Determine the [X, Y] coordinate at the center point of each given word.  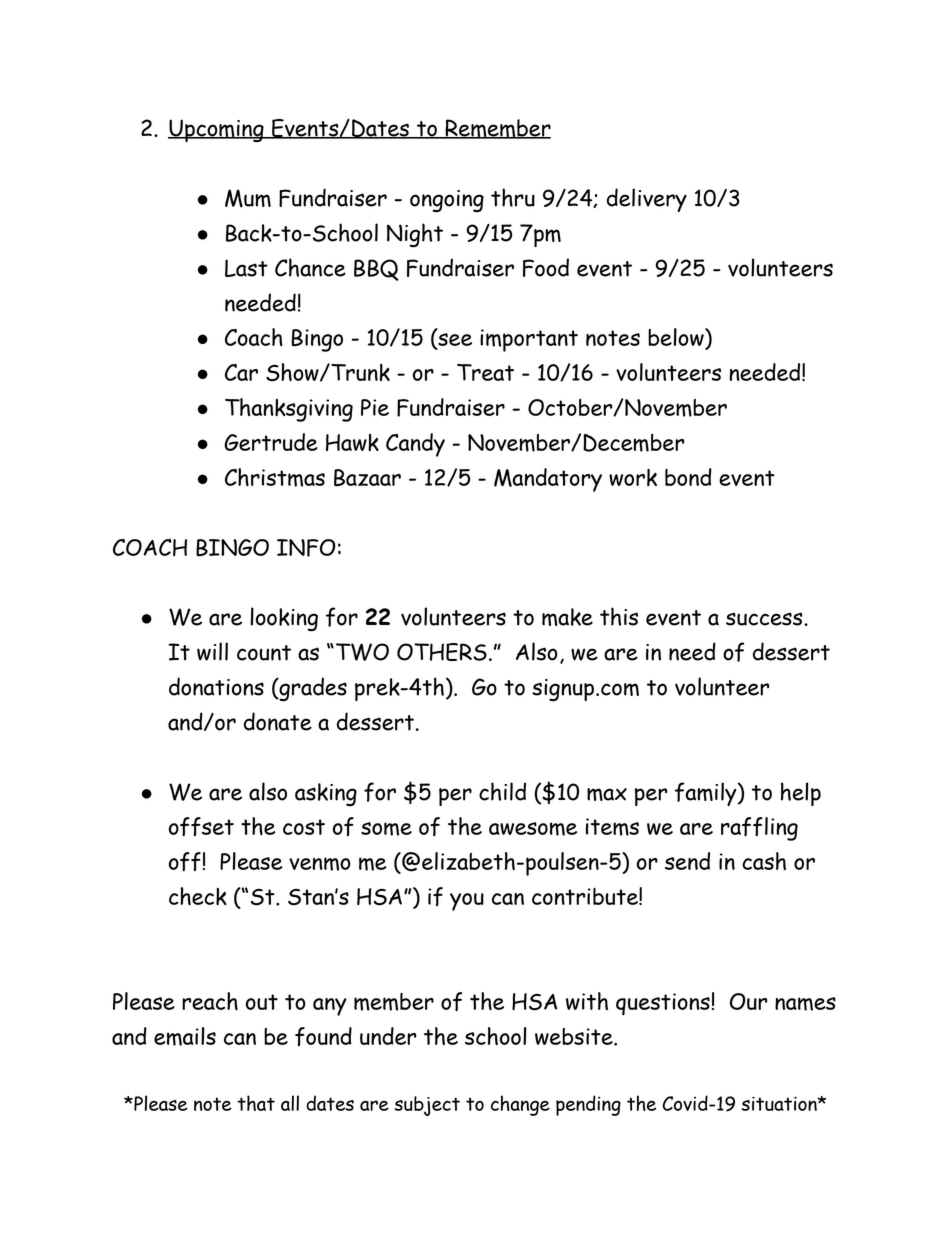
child [502, 791]
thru [513, 197]
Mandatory [548, 480]
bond [688, 477]
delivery [647, 200]
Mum [248, 198]
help [801, 794]
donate [278, 721]
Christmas [275, 477]
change [520, 1105]
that [256, 1103]
